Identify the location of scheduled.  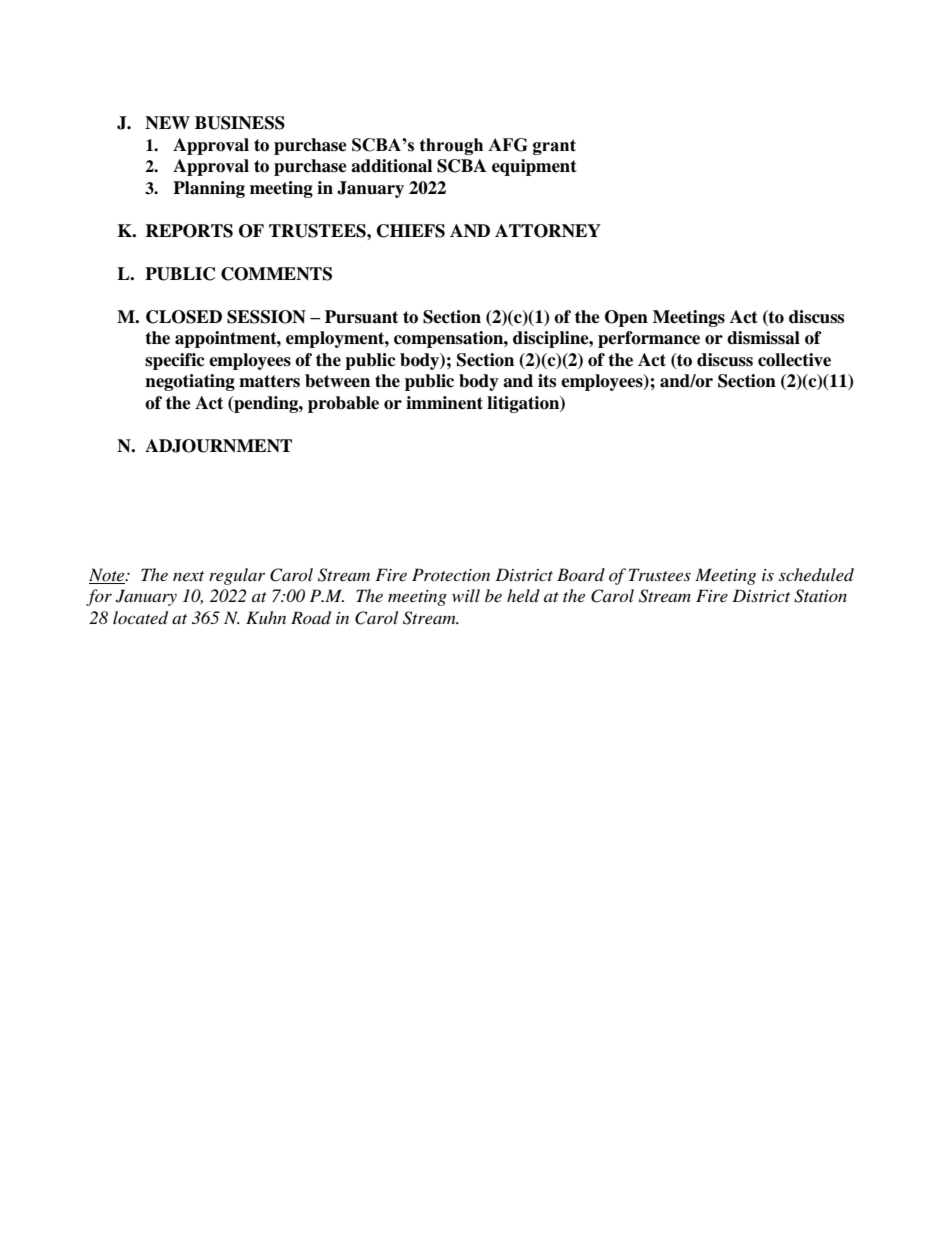
(816, 574).
